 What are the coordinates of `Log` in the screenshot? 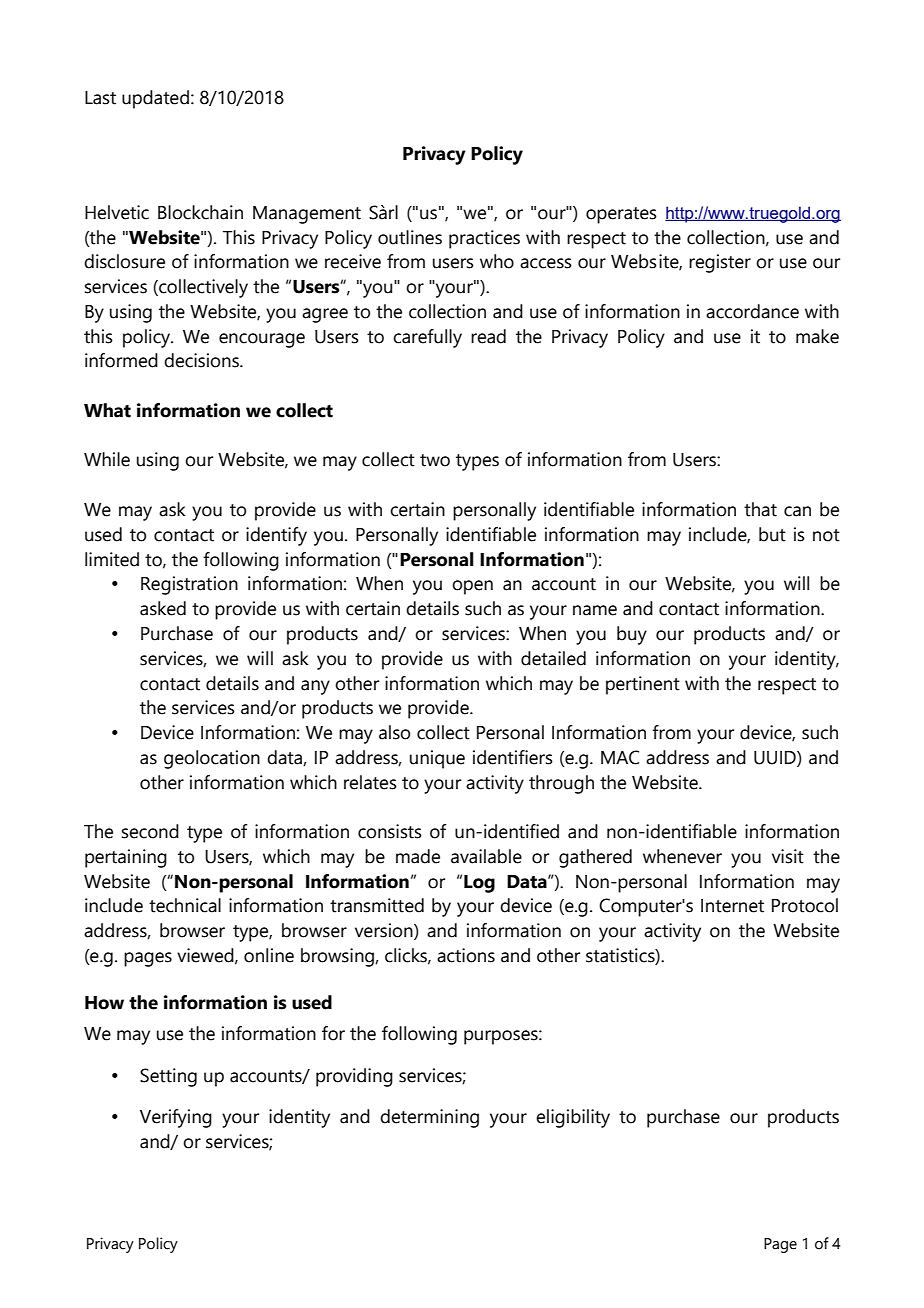 It's located at (479, 884).
